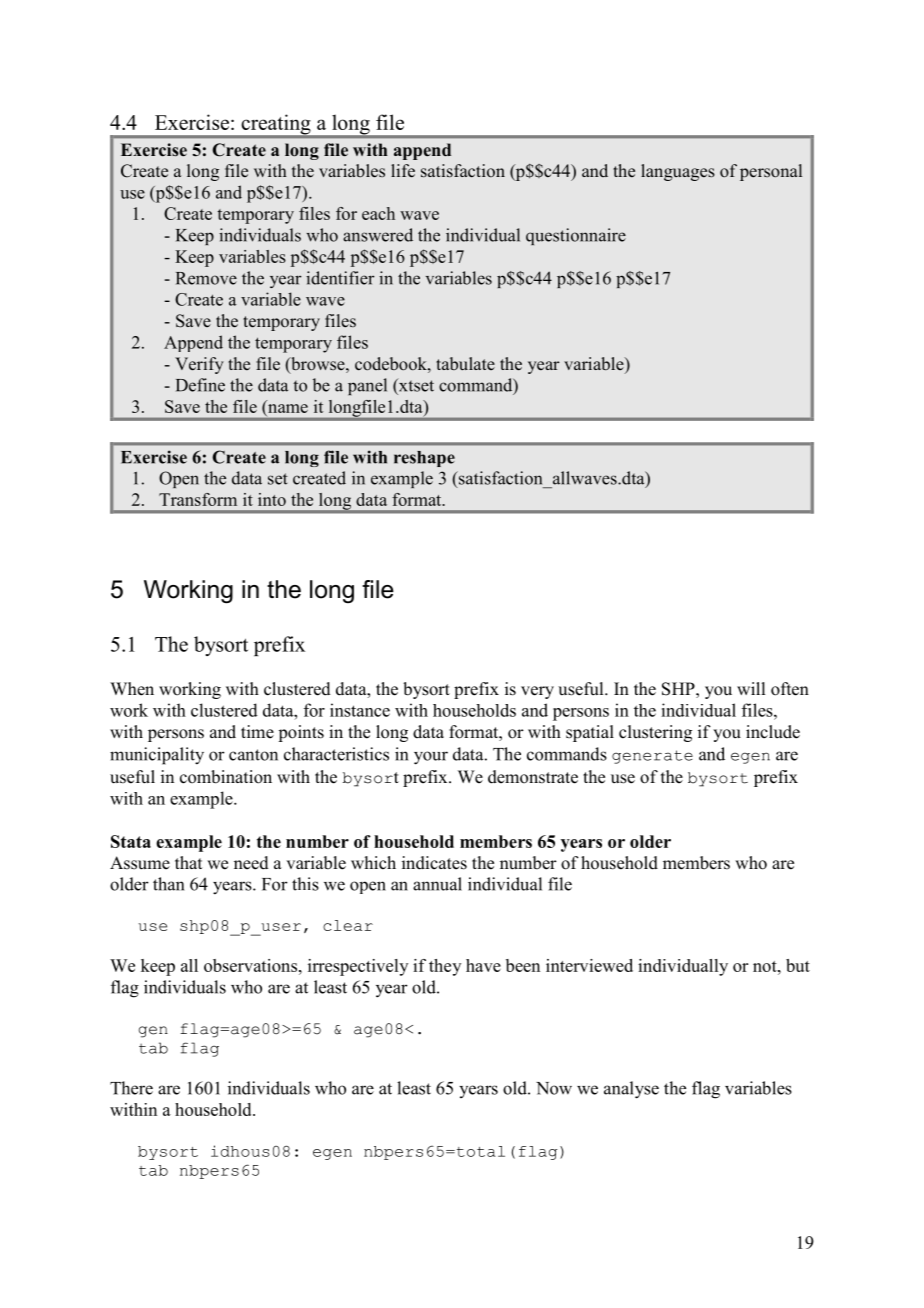  Describe the element at coordinates (431, 758) in the screenshot. I see `your` at that location.
